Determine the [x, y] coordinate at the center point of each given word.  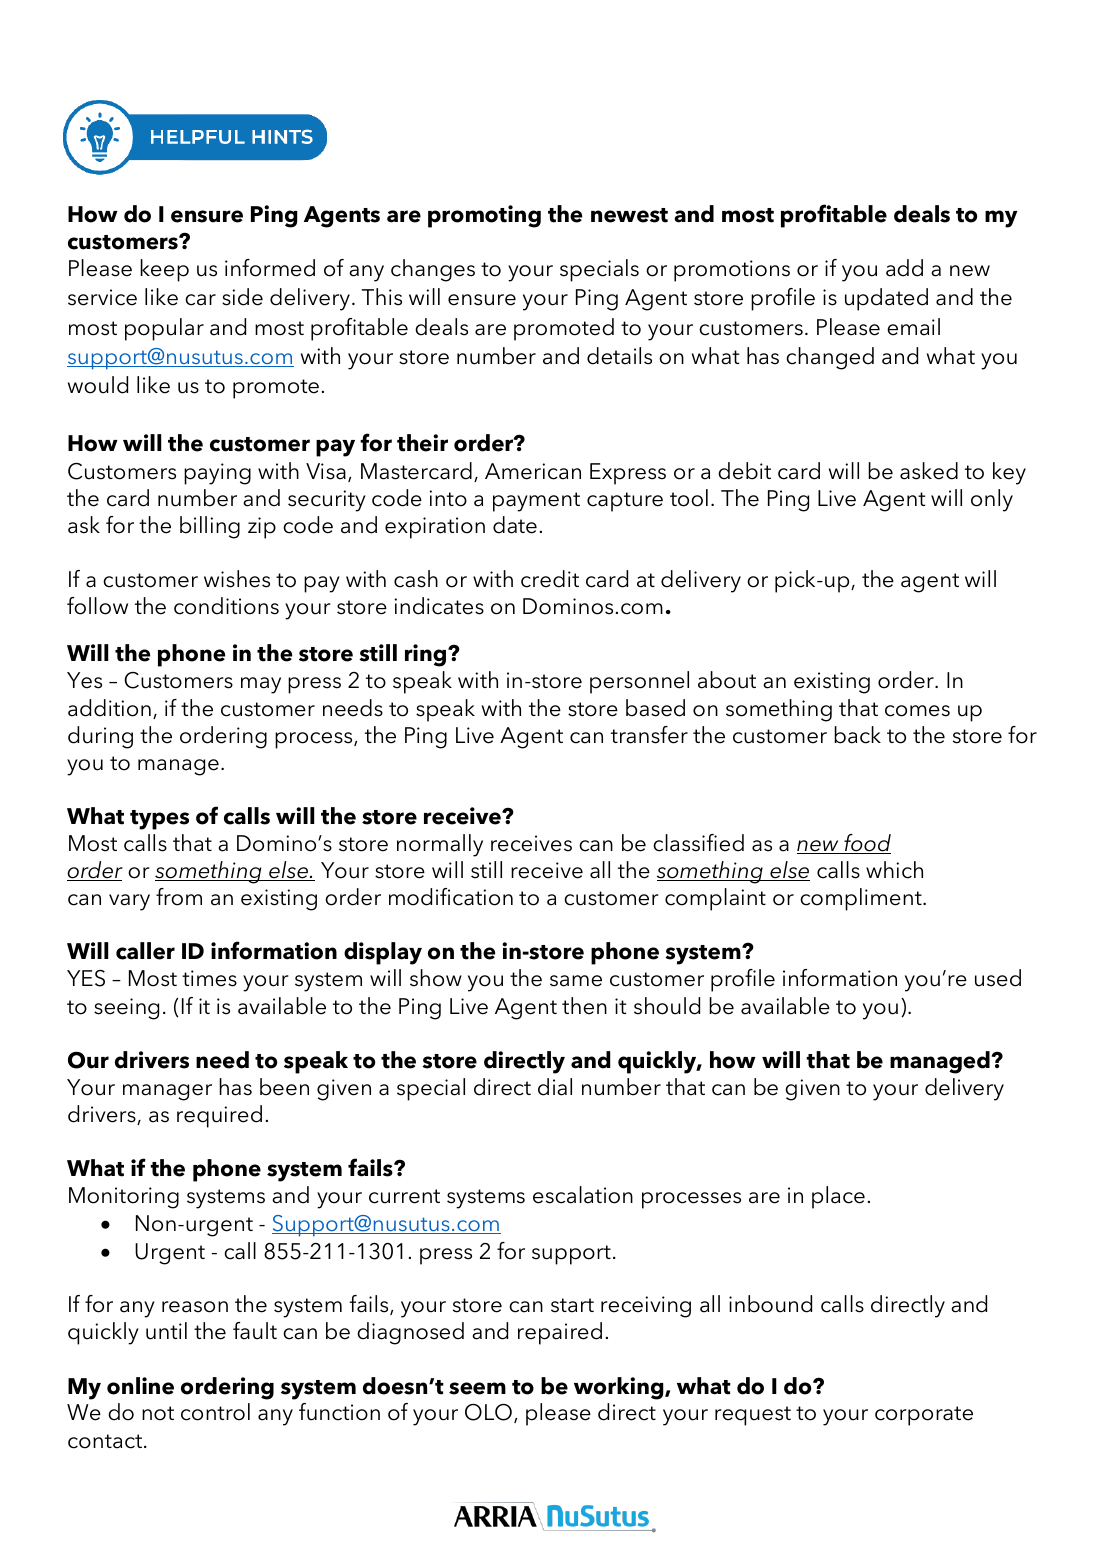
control [215, 1412]
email [913, 327]
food [866, 844]
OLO [488, 1412]
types [159, 820]
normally [440, 845]
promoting [484, 216]
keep [164, 270]
